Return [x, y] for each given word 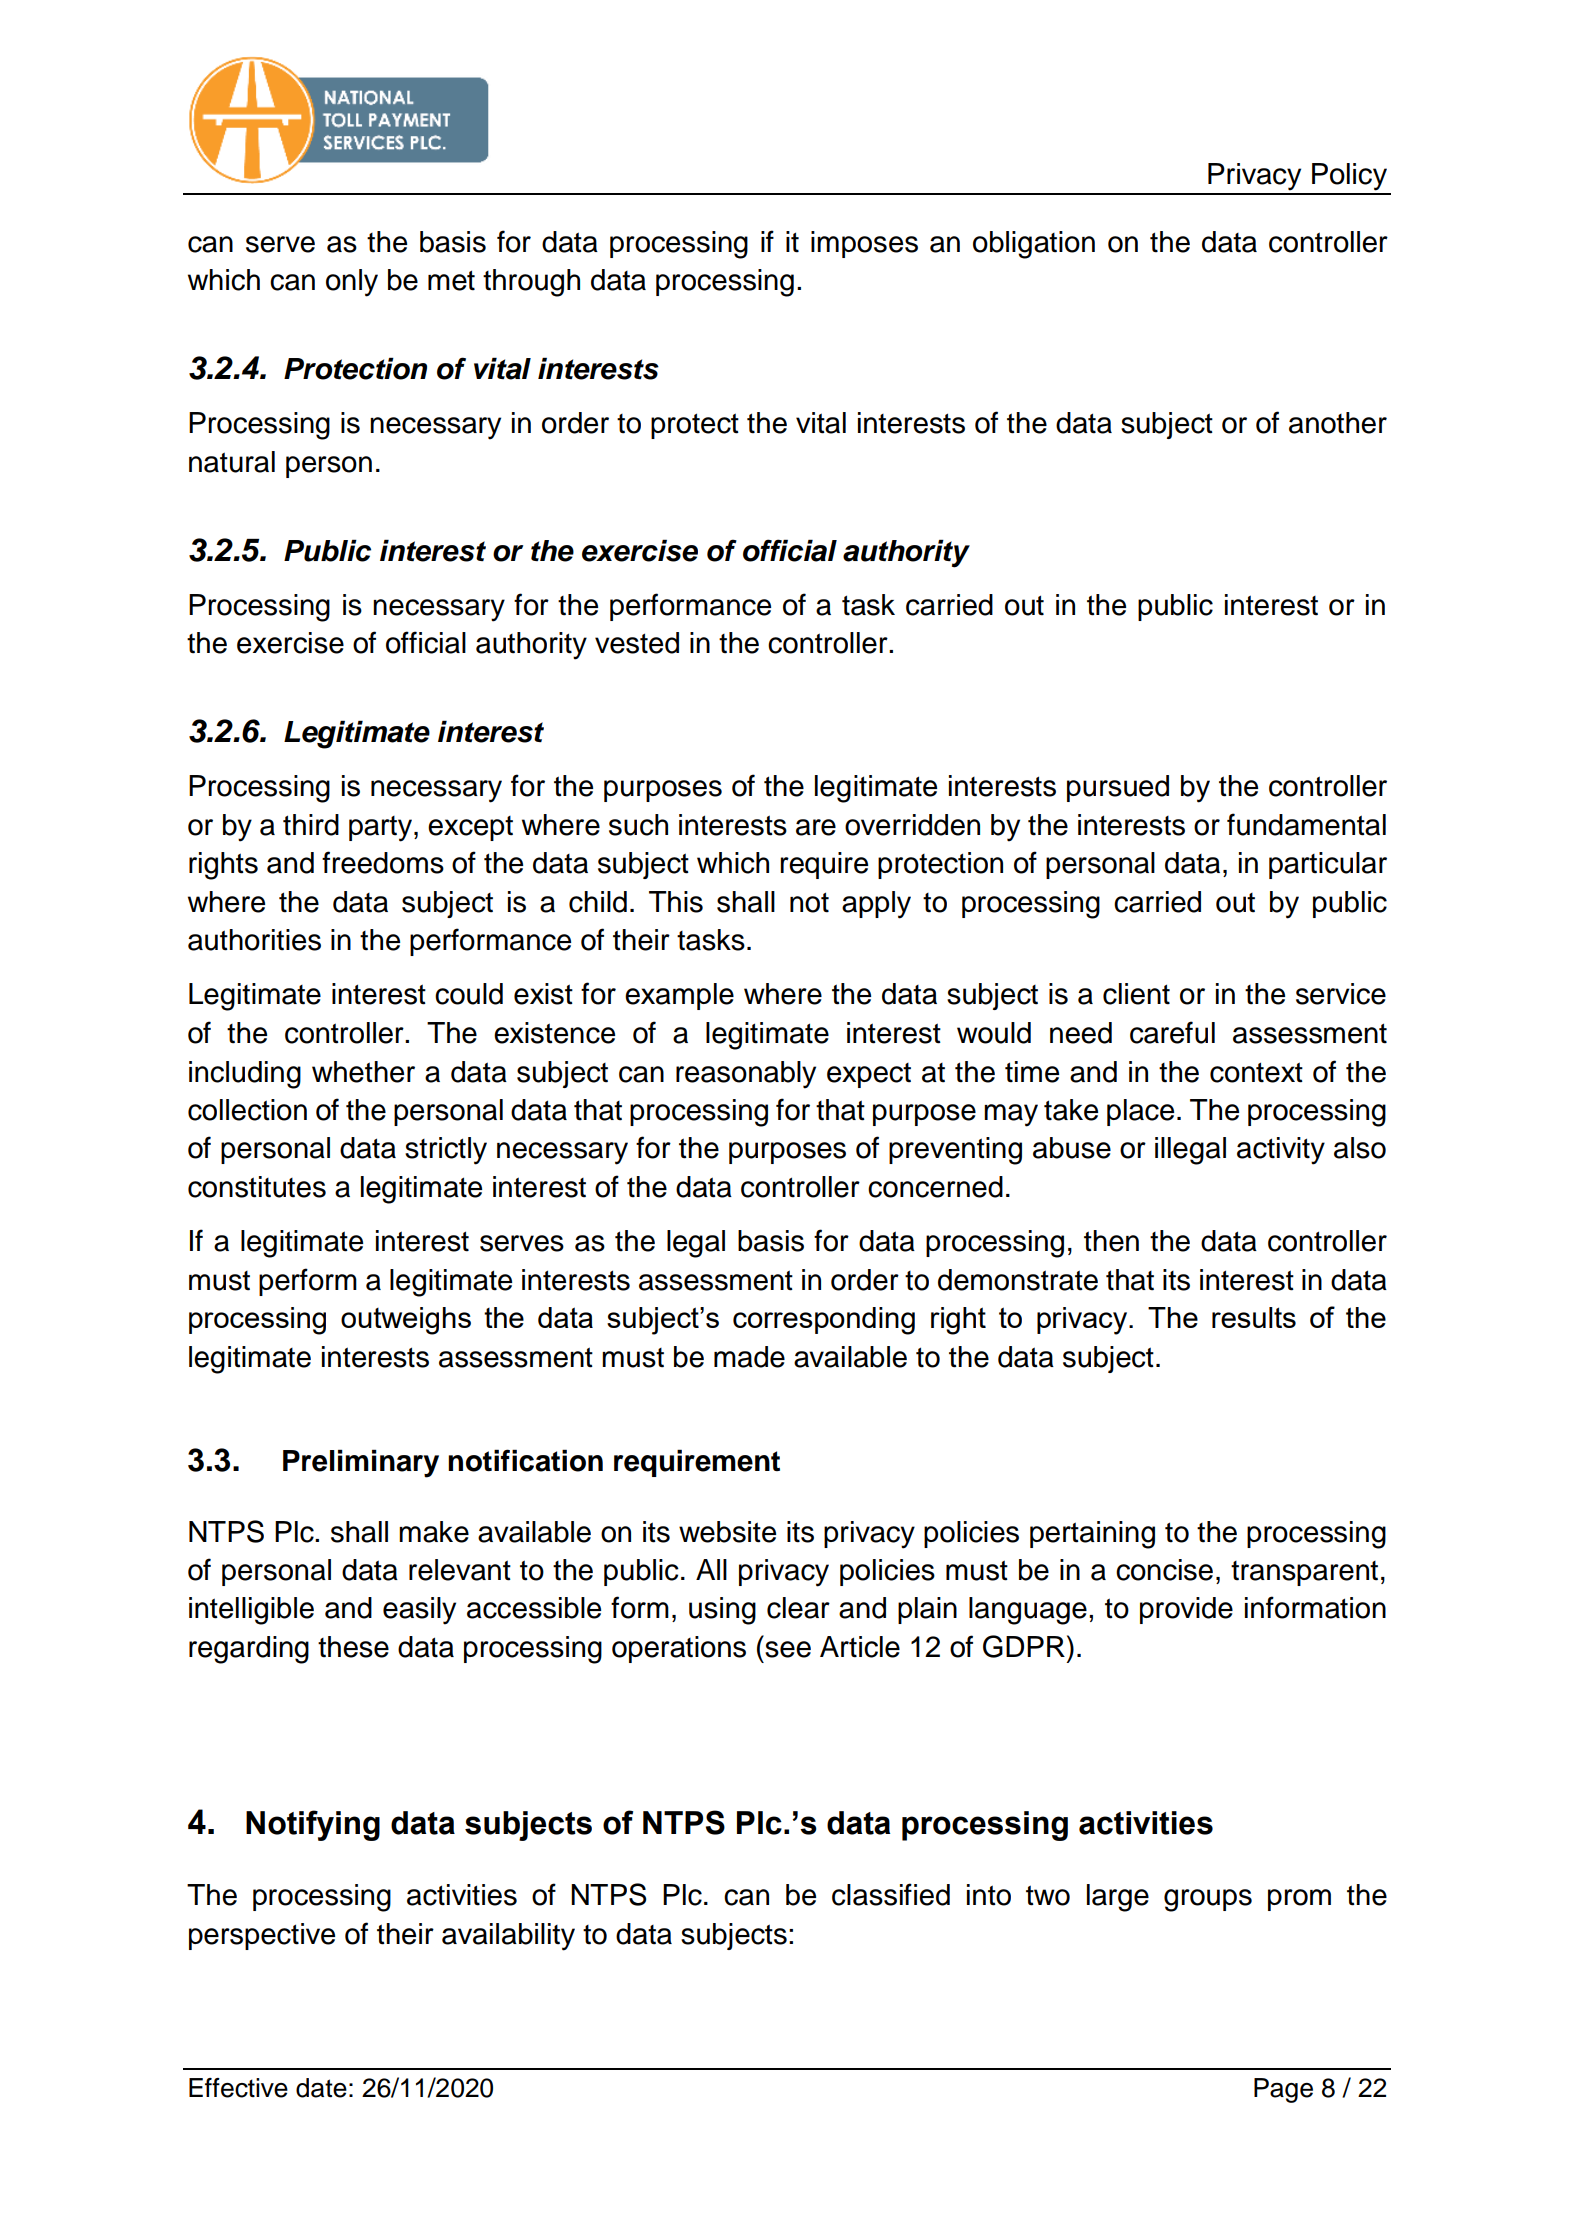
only [352, 283]
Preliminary [361, 1463]
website [727, 1532]
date [321, 2088]
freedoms [383, 862]
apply [876, 905]
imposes [864, 244]
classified [891, 1894]
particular [1328, 865]
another [1338, 423]
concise [1164, 1570]
